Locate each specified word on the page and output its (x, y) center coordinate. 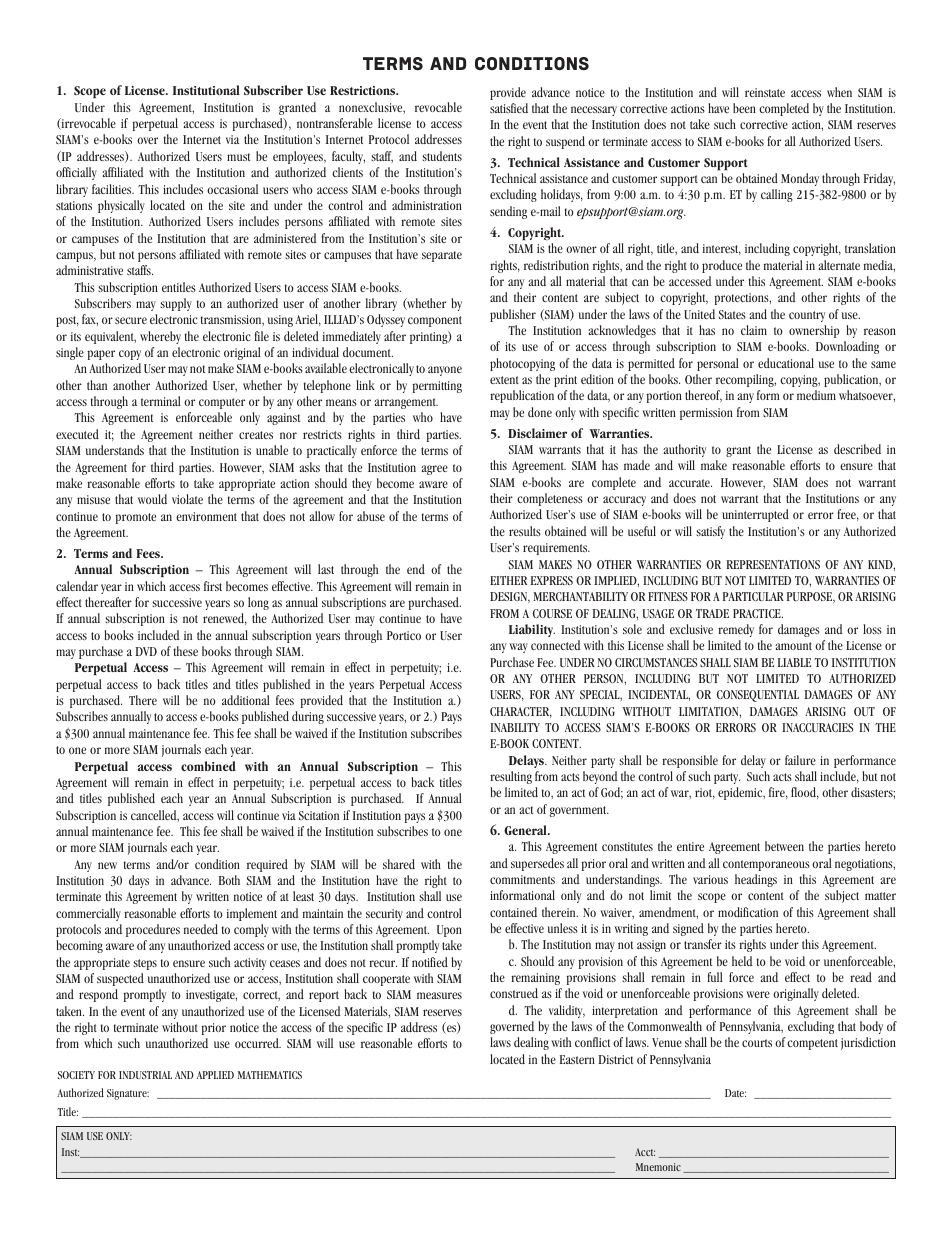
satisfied (509, 108)
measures (439, 995)
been (744, 108)
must (238, 157)
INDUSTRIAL (145, 1075)
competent (812, 1044)
